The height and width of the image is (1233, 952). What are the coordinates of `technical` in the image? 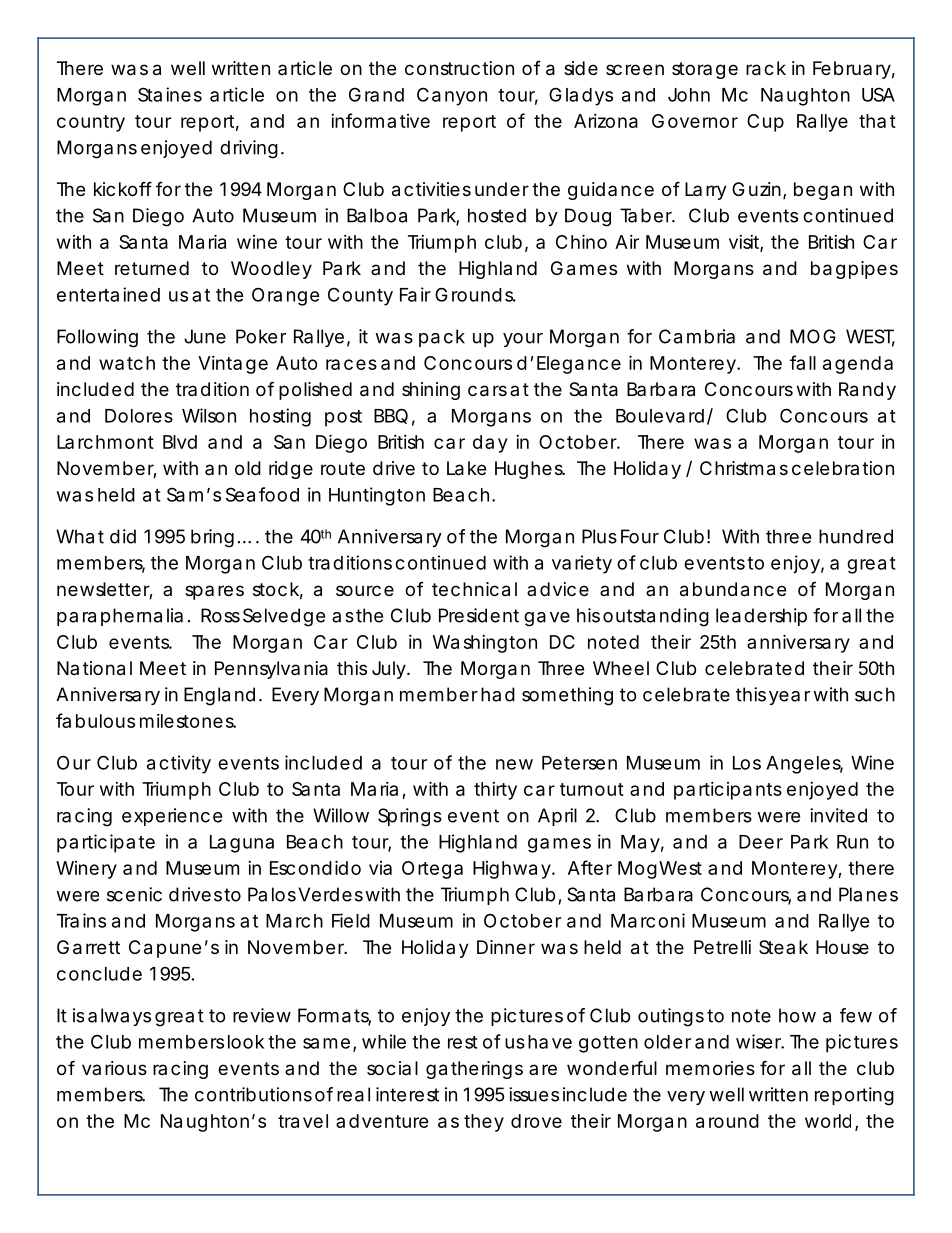 It's located at (474, 589).
